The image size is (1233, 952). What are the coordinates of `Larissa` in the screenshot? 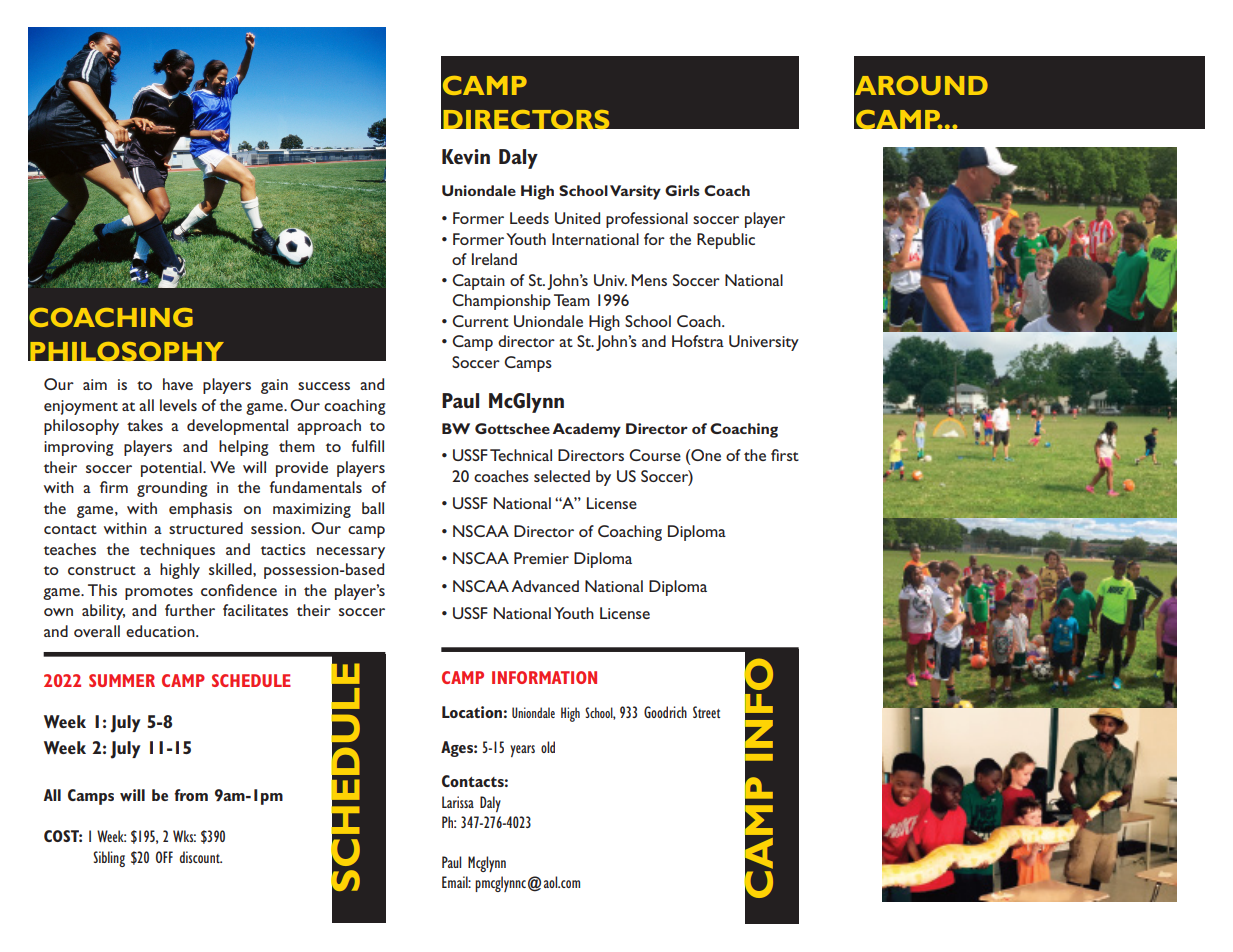 It's located at (458, 802).
